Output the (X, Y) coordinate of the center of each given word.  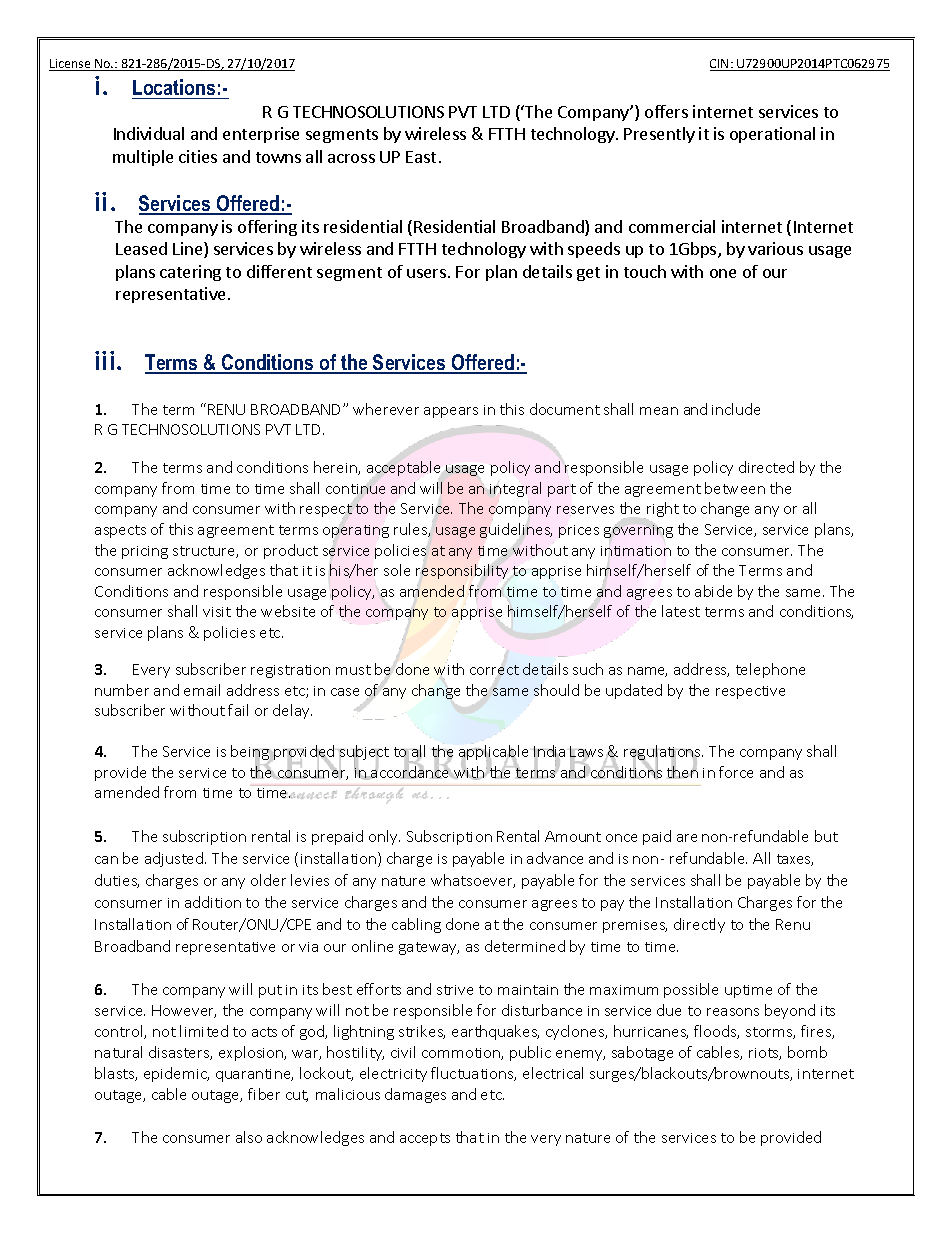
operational (772, 135)
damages (415, 1095)
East (421, 157)
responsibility (462, 571)
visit (217, 612)
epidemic (176, 1074)
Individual (149, 133)
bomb (807, 1052)
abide (713, 591)
